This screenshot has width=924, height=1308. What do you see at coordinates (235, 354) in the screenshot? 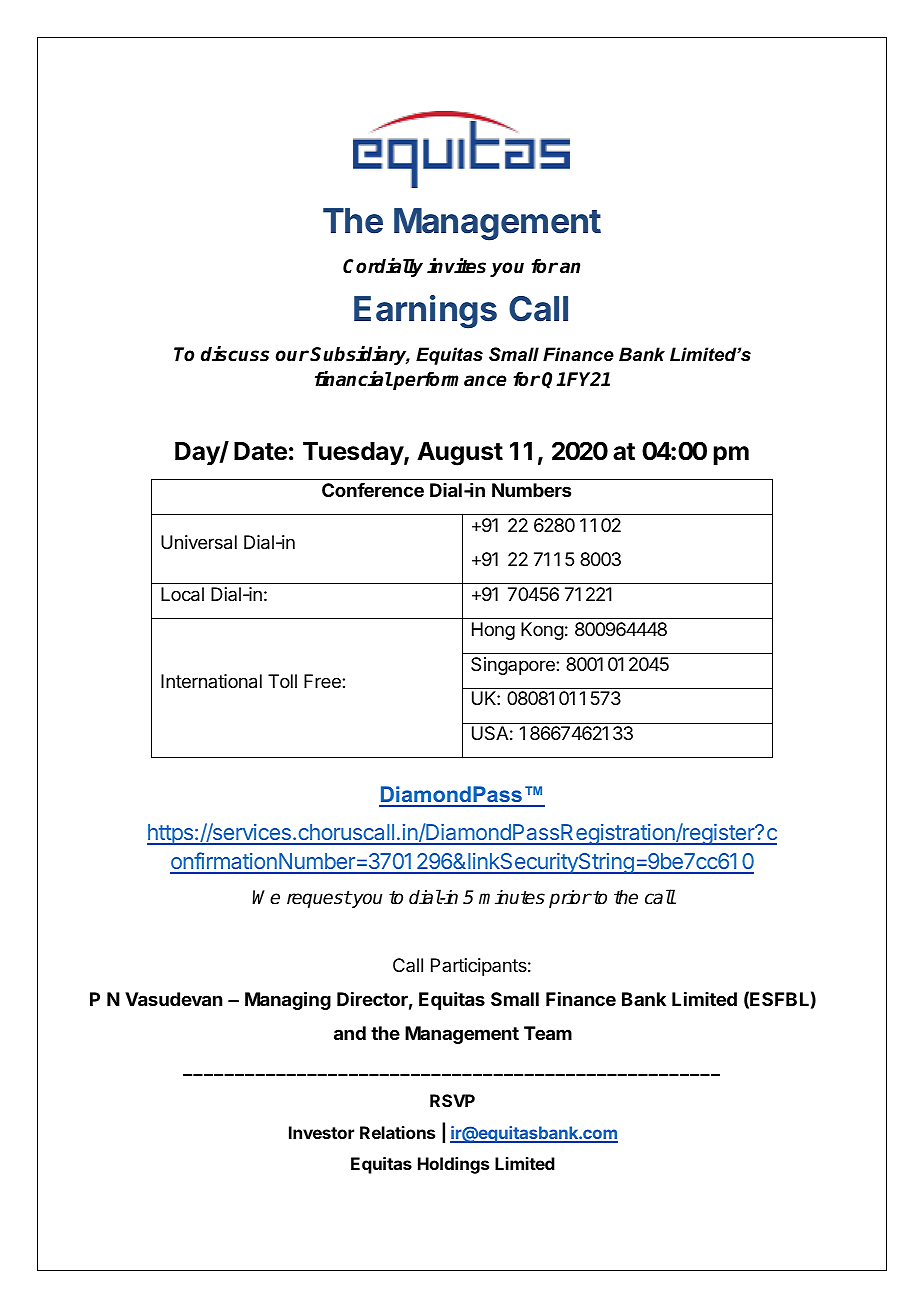
I see `discuss` at bounding box center [235, 354].
